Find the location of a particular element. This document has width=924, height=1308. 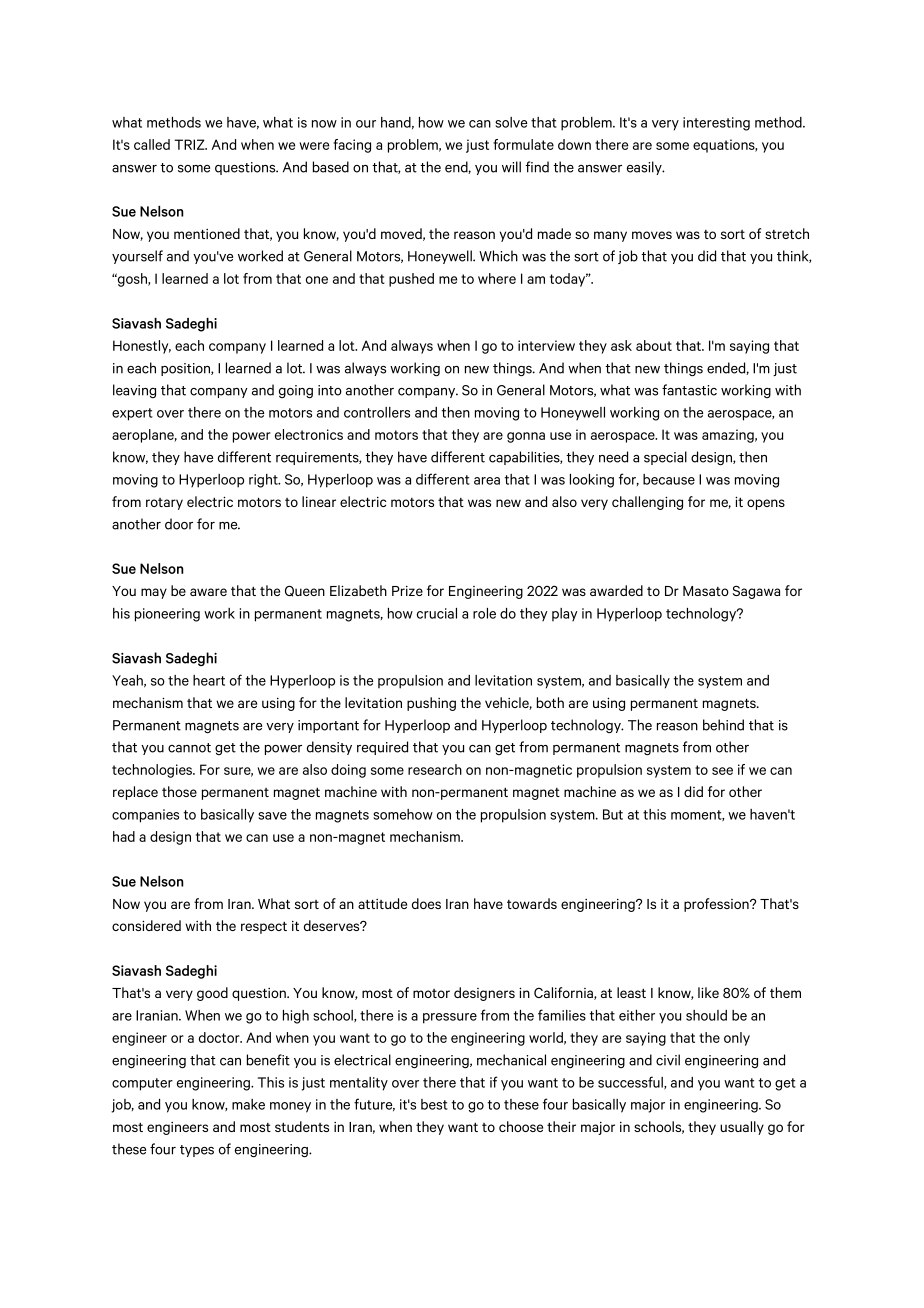

pioneering is located at coordinates (167, 615).
